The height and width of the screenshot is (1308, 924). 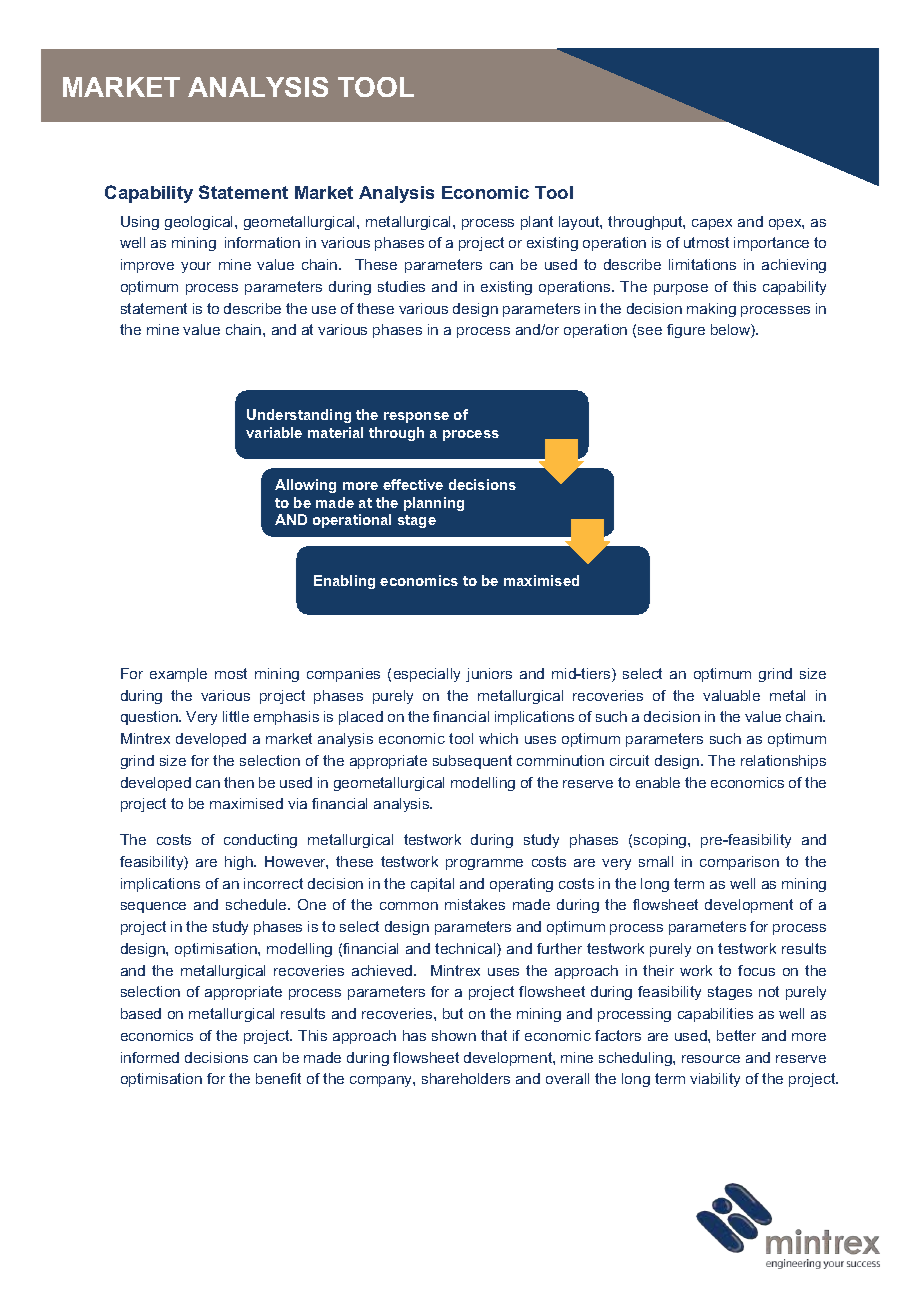 What do you see at coordinates (702, 264) in the screenshot?
I see `limitations` at bounding box center [702, 264].
